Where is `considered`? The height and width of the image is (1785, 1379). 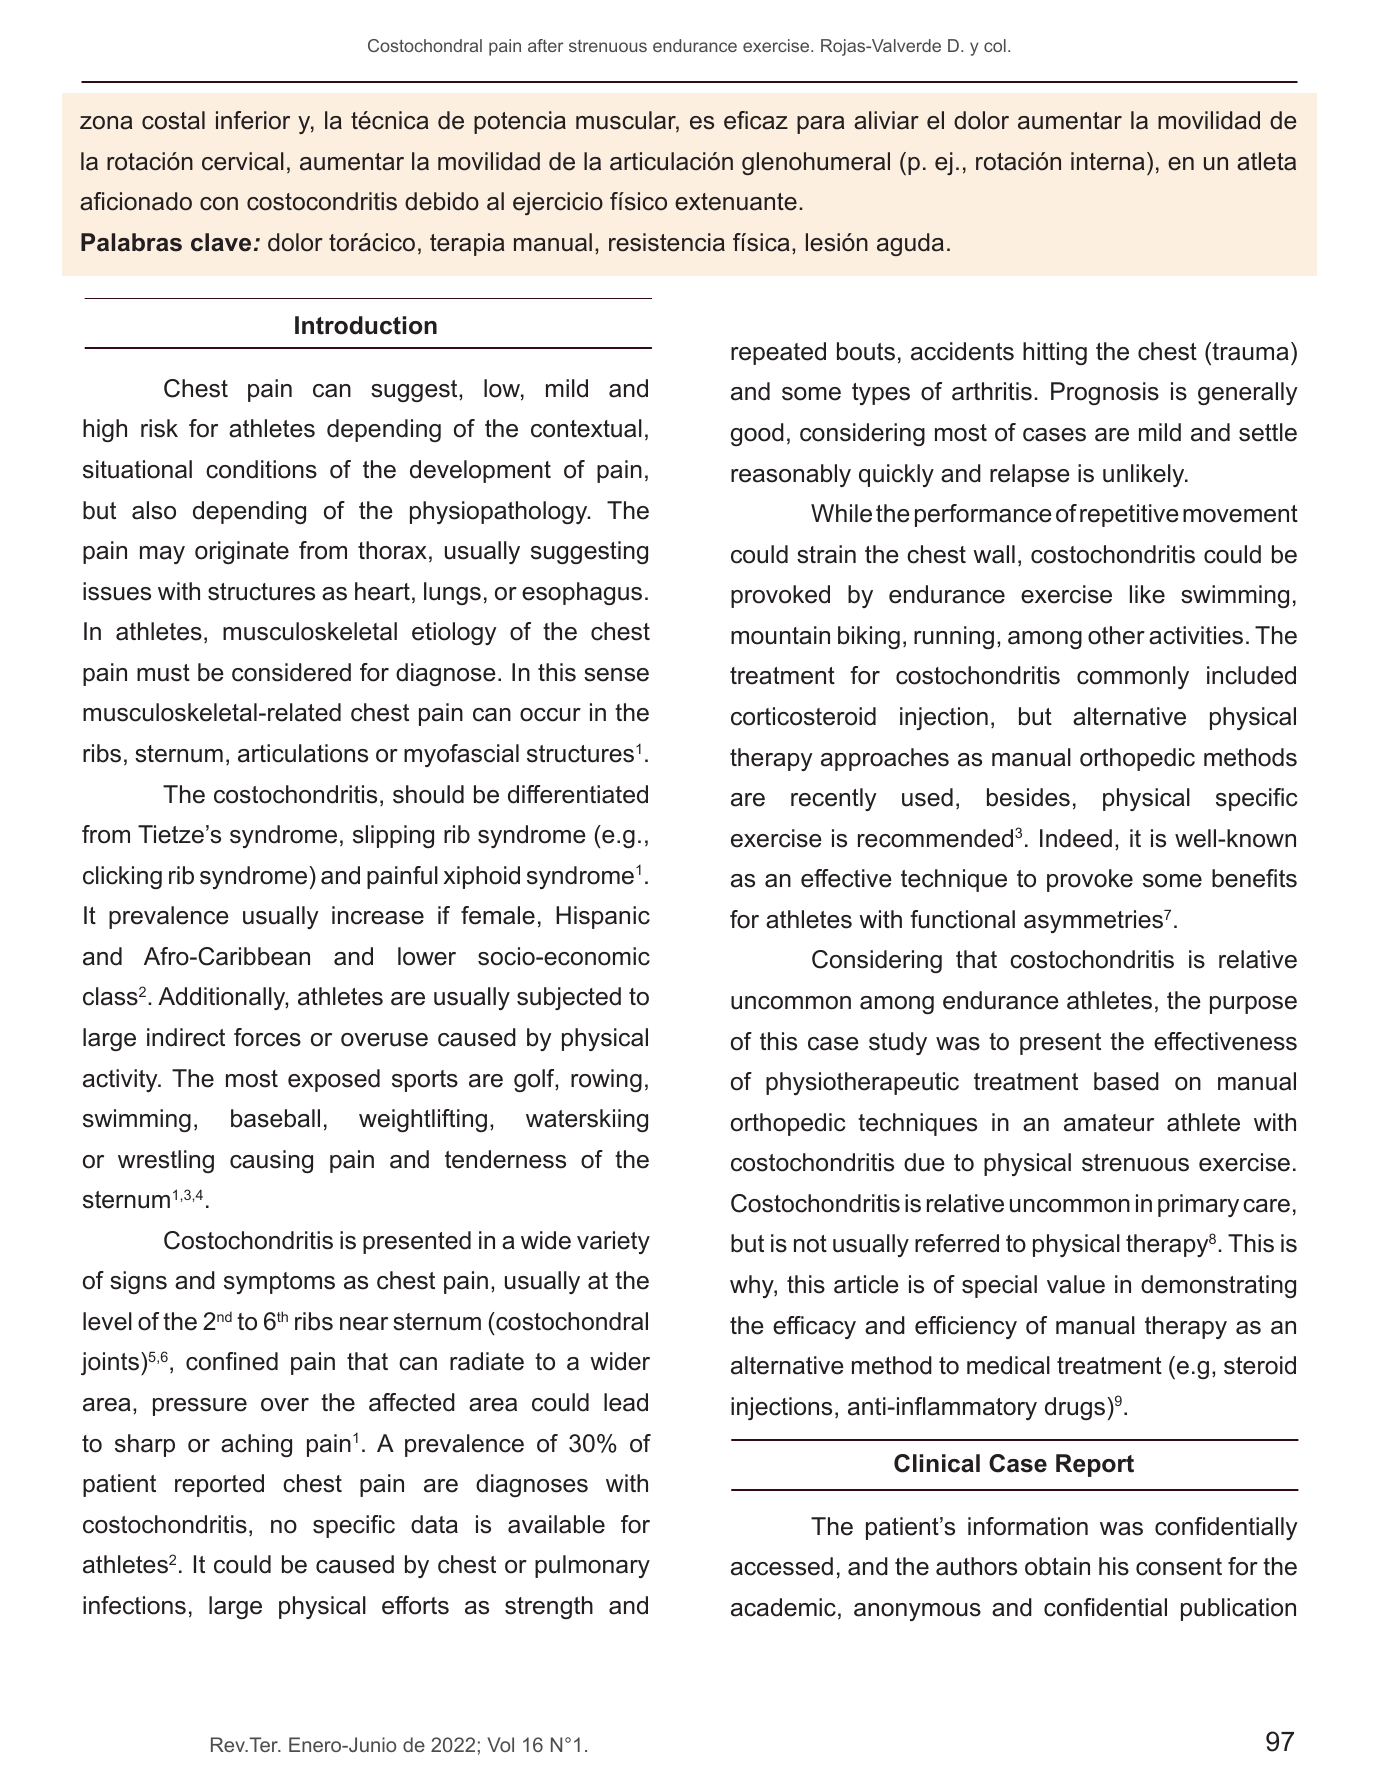
considered is located at coordinates (291, 672).
